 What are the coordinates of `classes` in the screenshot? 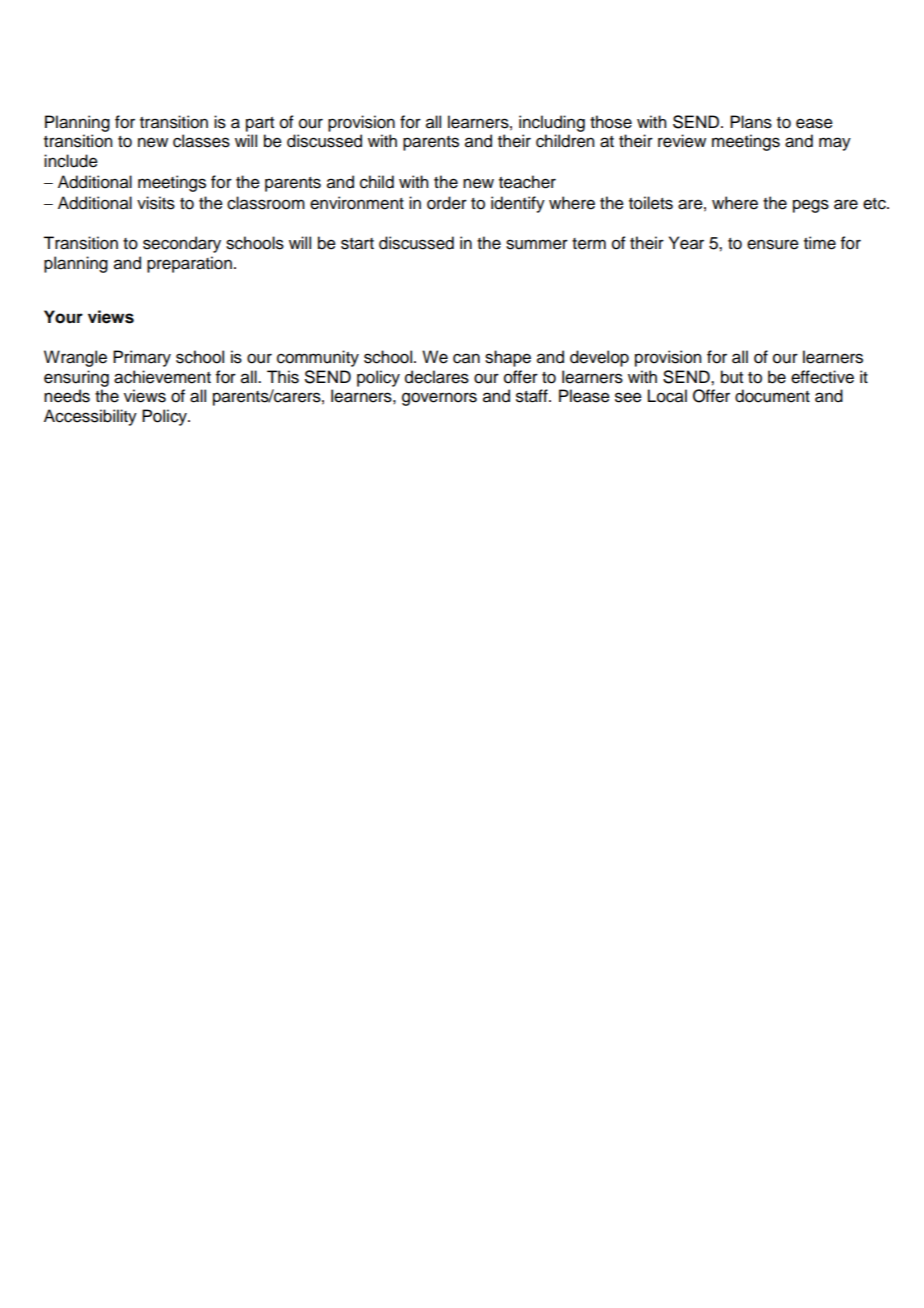 It's located at (201, 141).
